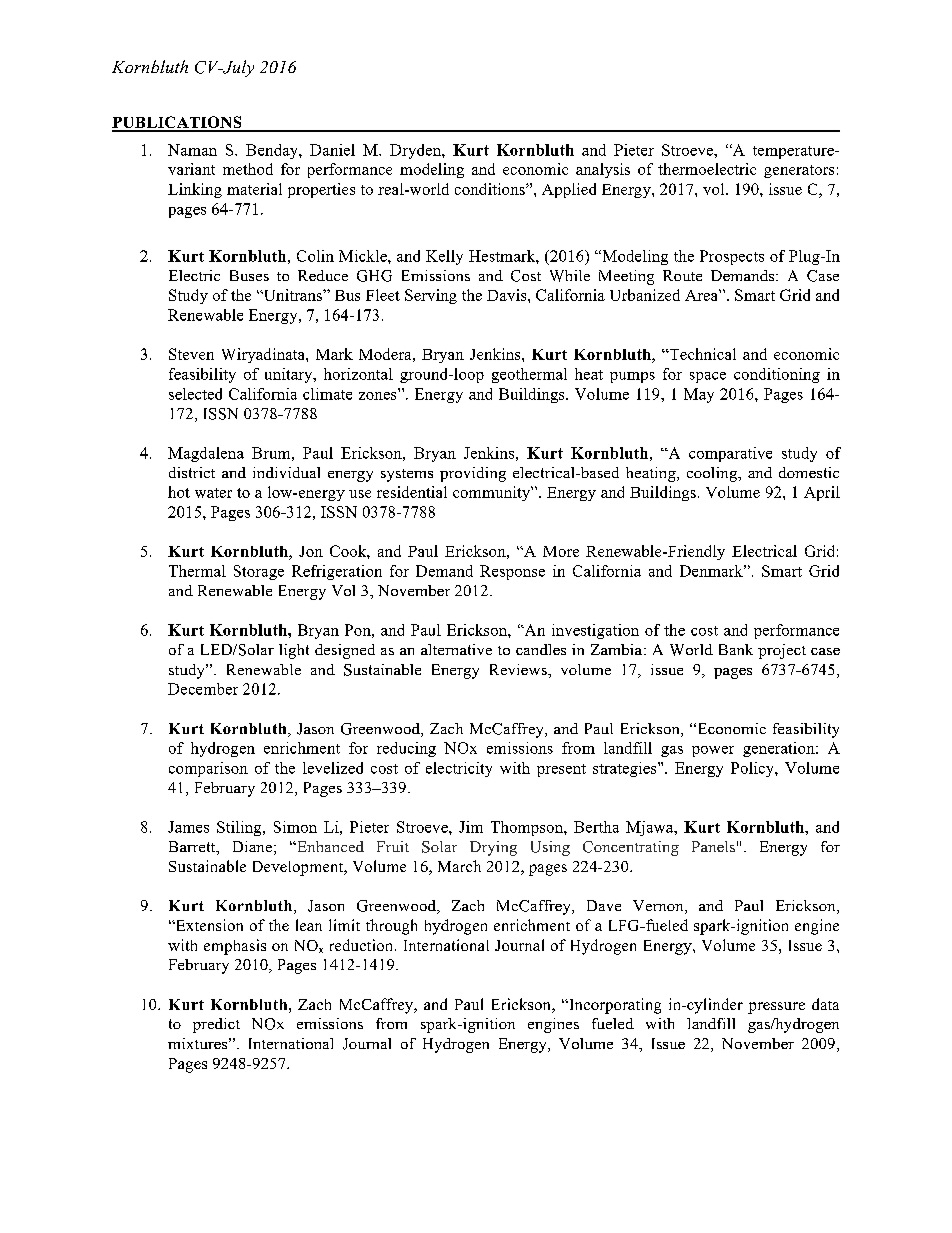 The height and width of the page is (1233, 952). I want to click on Bank, so click(736, 649).
